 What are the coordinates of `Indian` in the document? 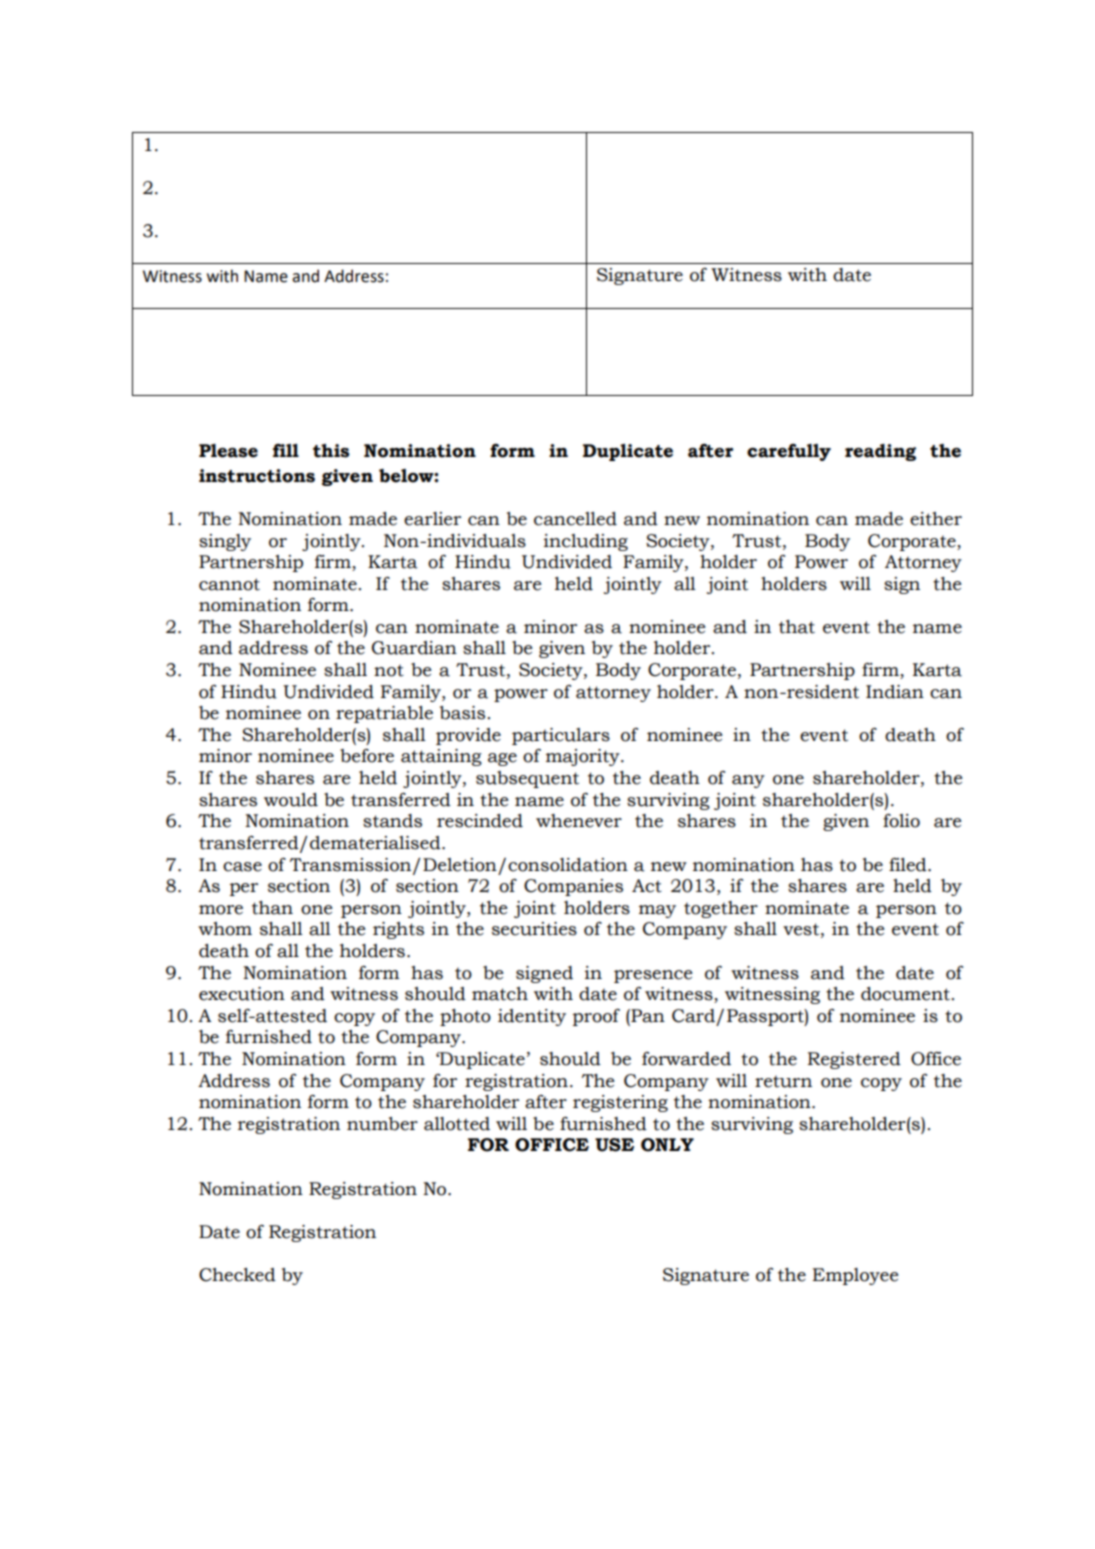 It's located at (895, 692).
